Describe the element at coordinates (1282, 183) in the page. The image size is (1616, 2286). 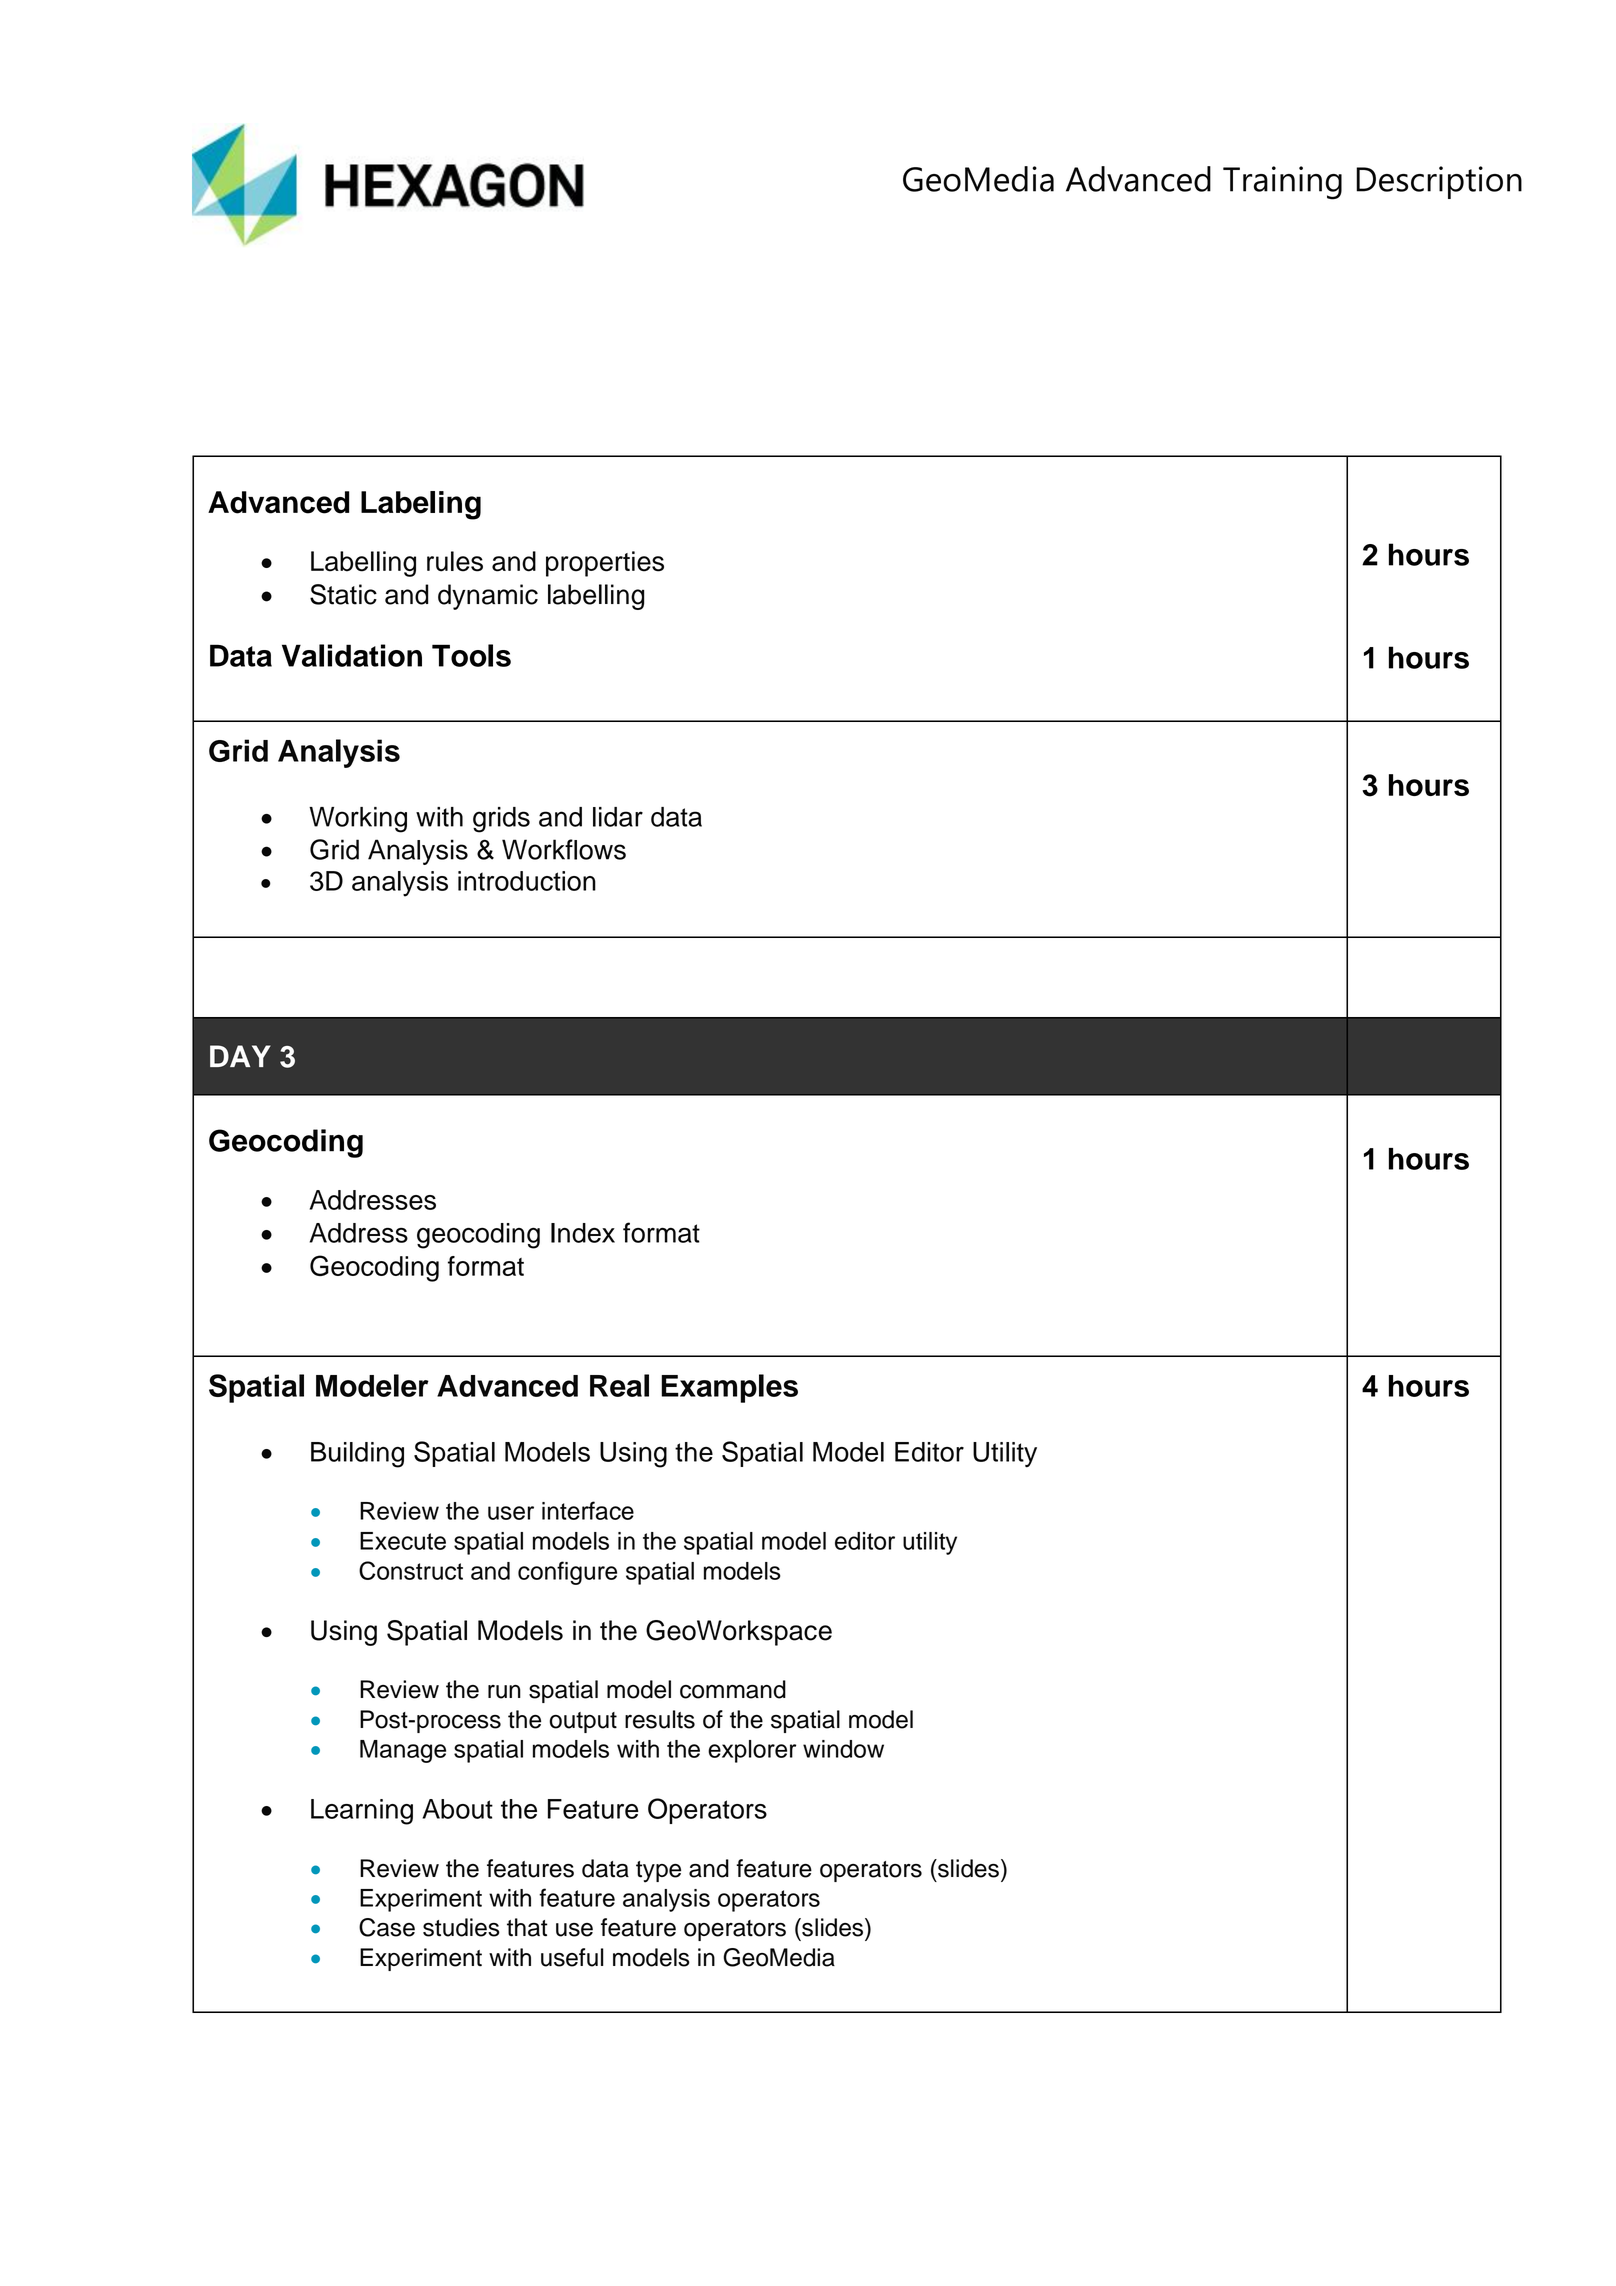
I see `Training` at that location.
